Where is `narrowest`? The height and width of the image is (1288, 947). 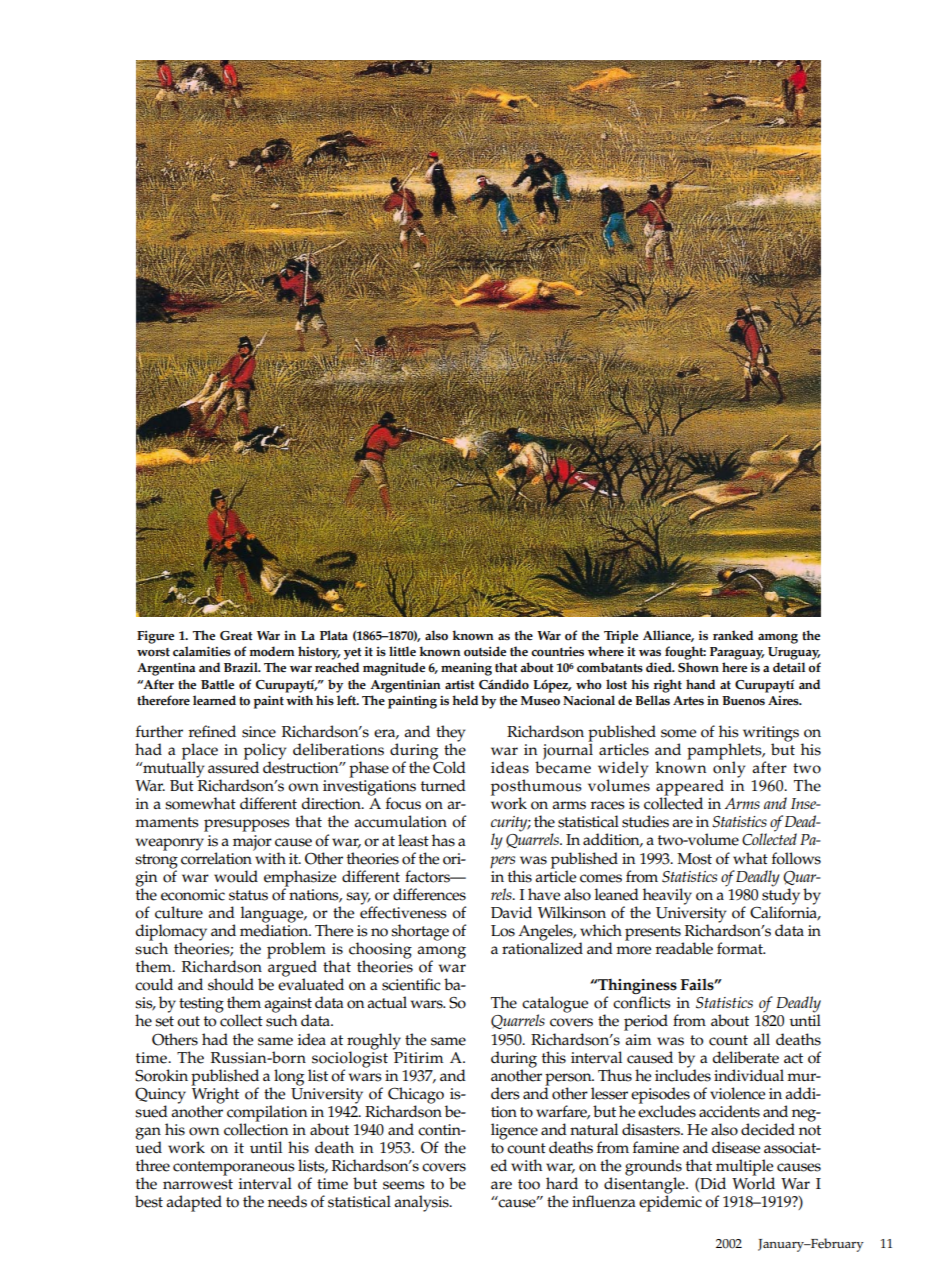
narrowest is located at coordinates (198, 1184).
